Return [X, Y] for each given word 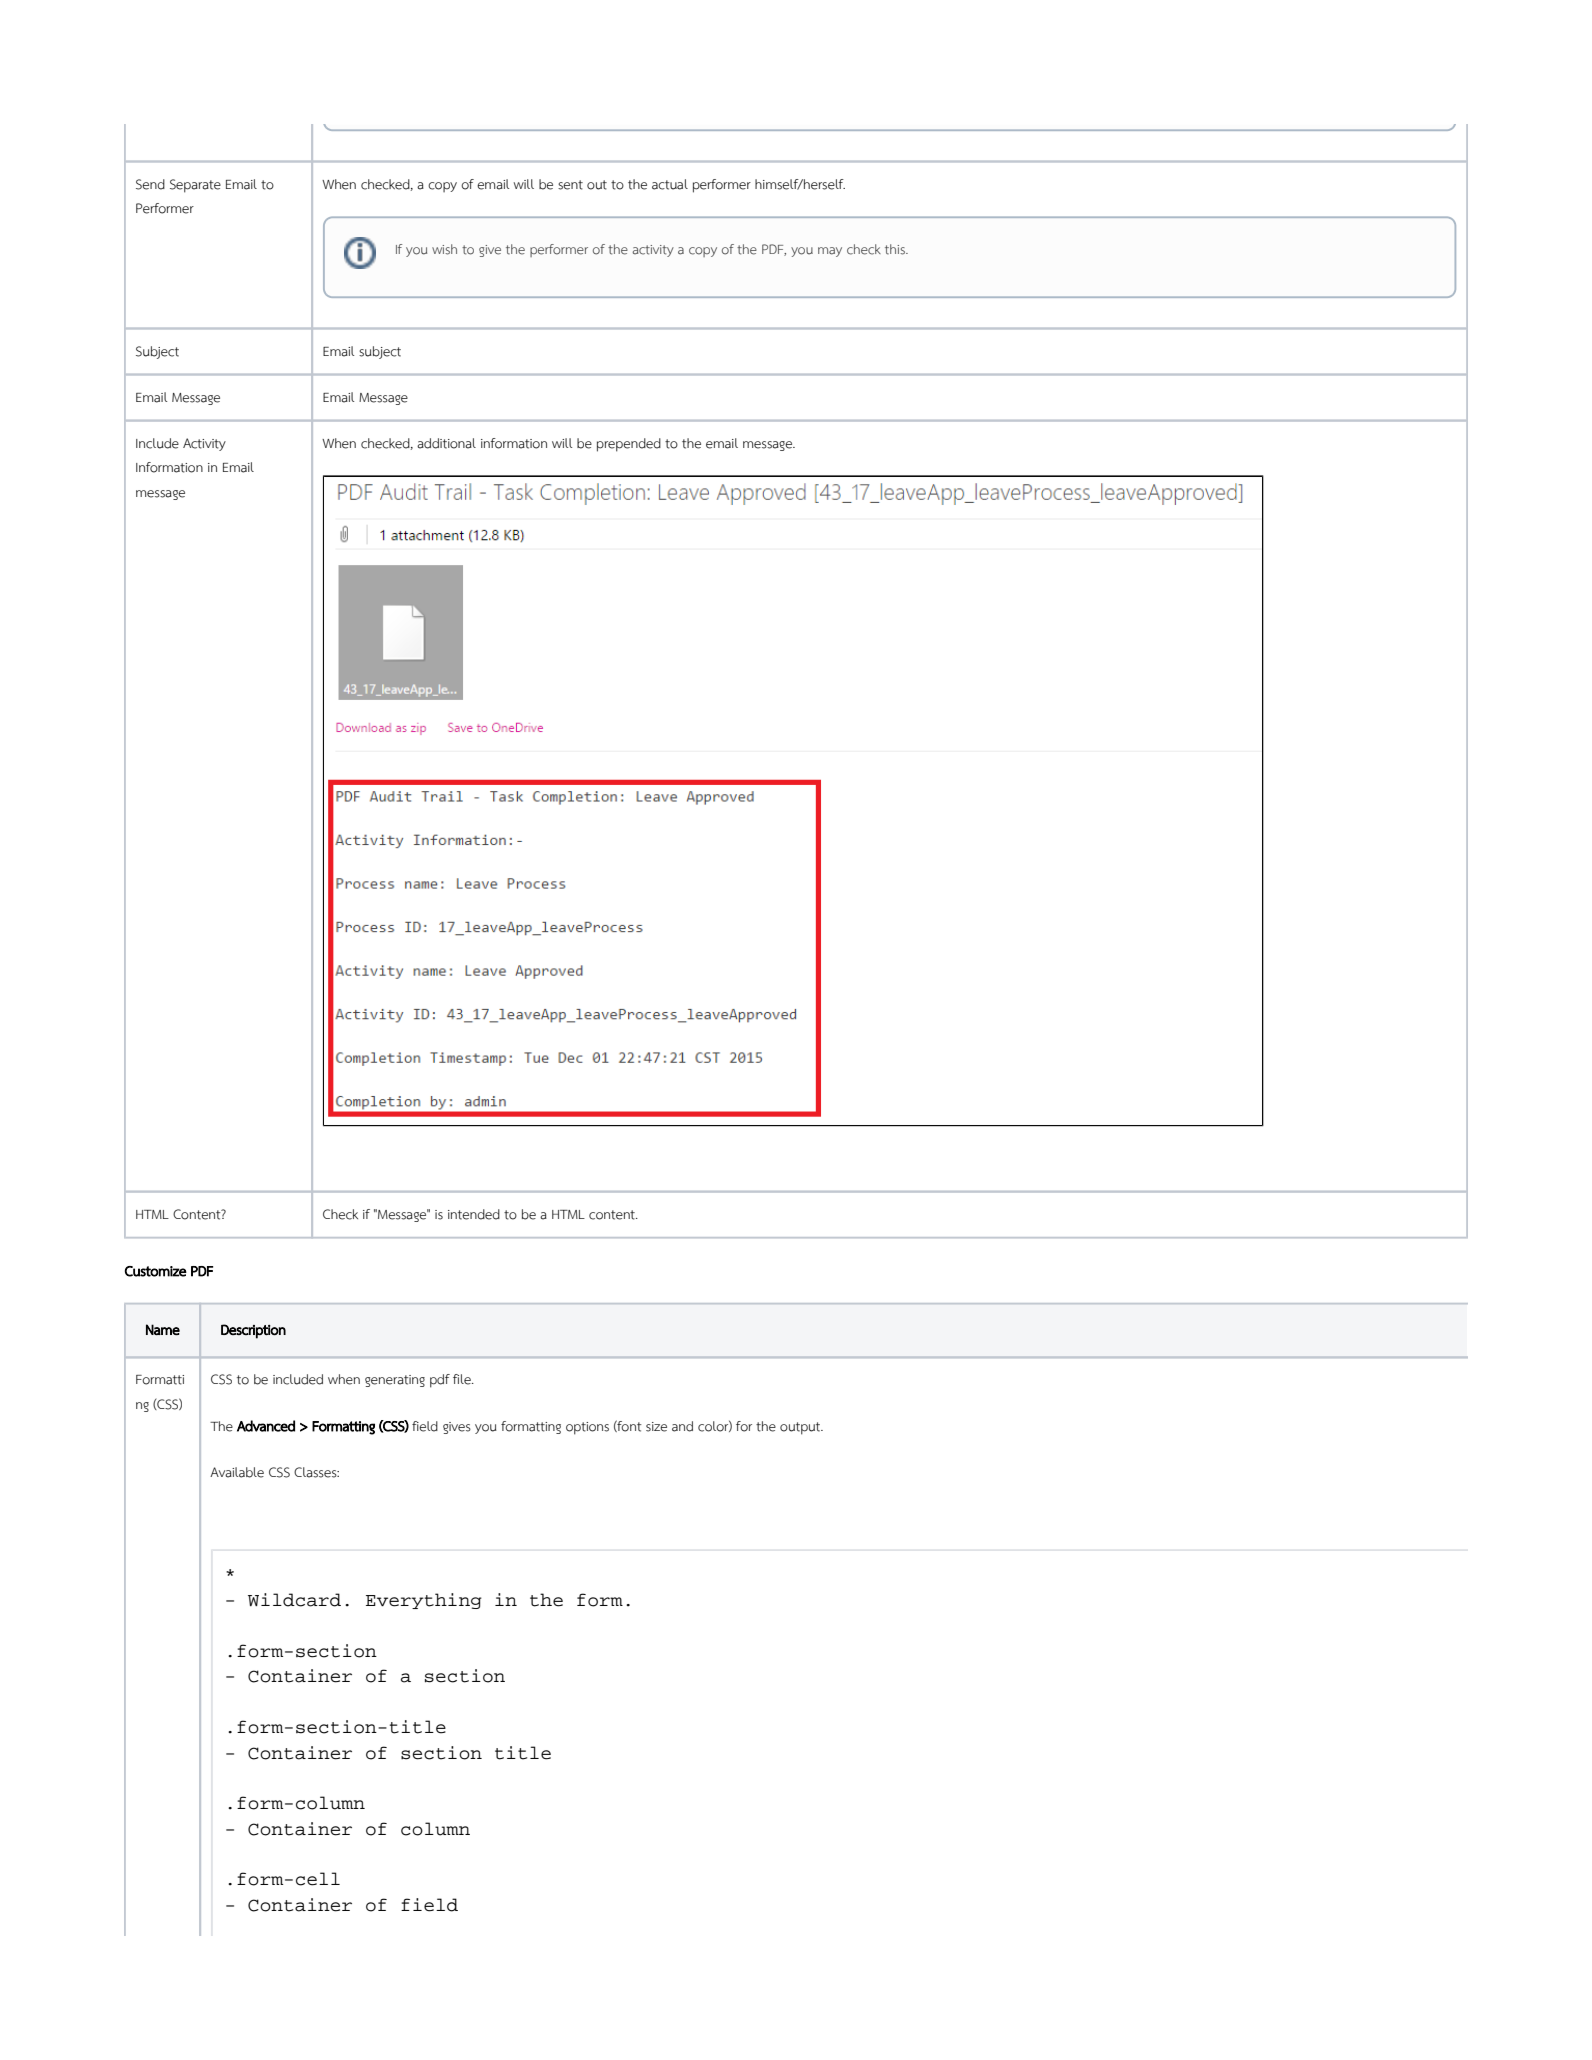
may [830, 252]
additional [446, 443]
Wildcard [294, 1600]
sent [570, 185]
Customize [156, 1271]
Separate [195, 186]
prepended [629, 445]
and [682, 1426]
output [801, 1428]
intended [474, 1214]
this [896, 249]
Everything [424, 1601]
